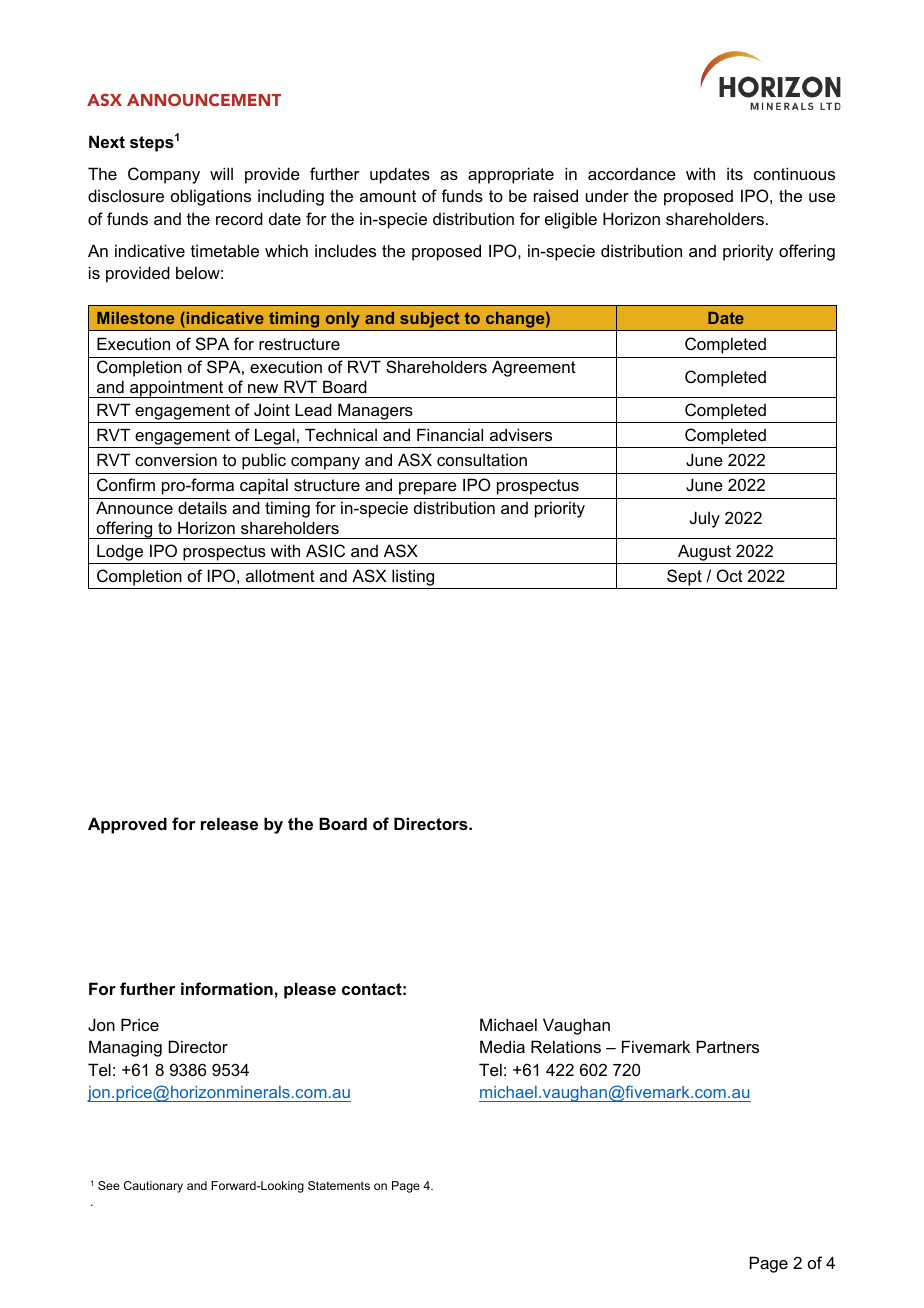  I want to click on Statements, so click(339, 1185).
